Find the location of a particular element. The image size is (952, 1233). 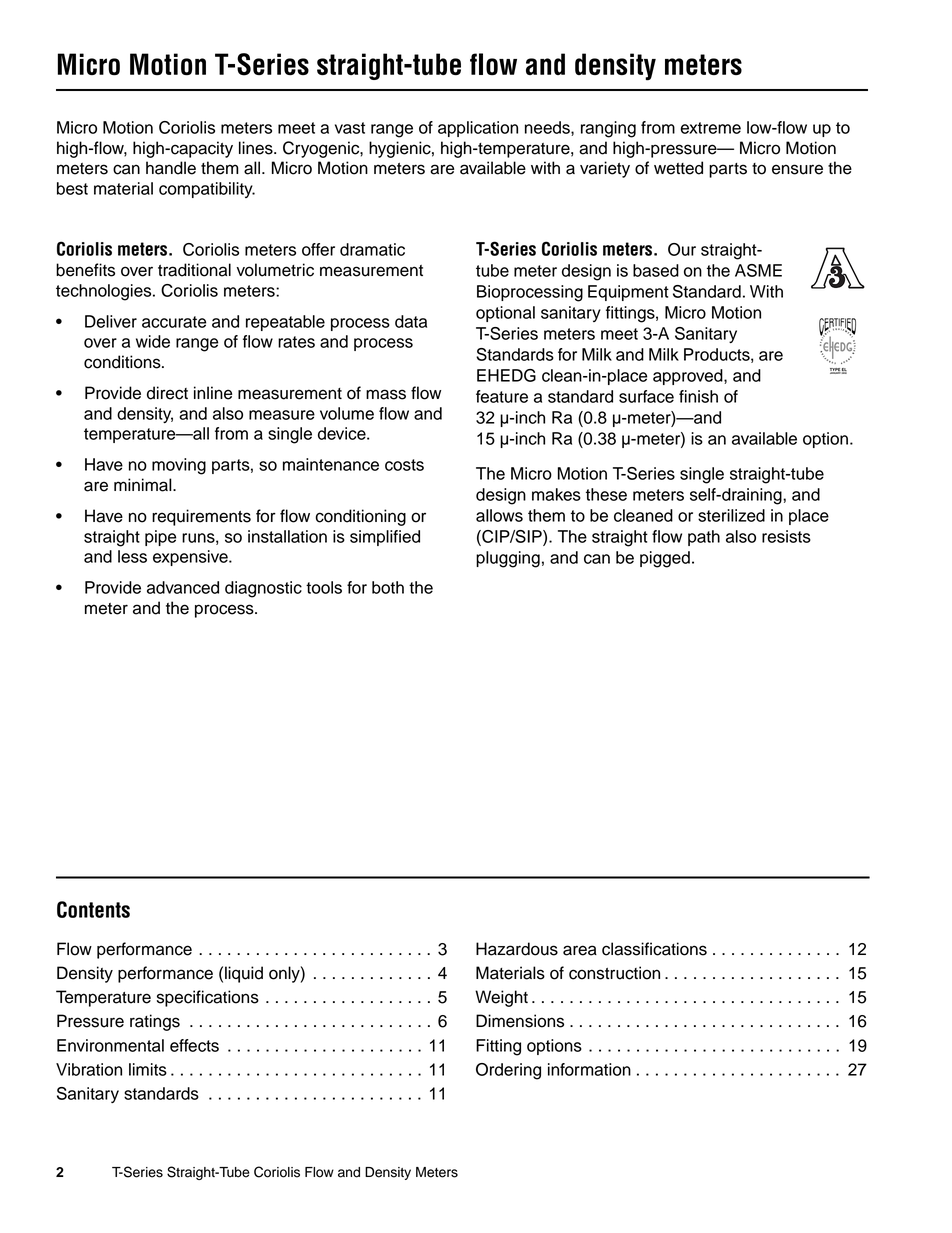

handle is located at coordinates (171, 168).
